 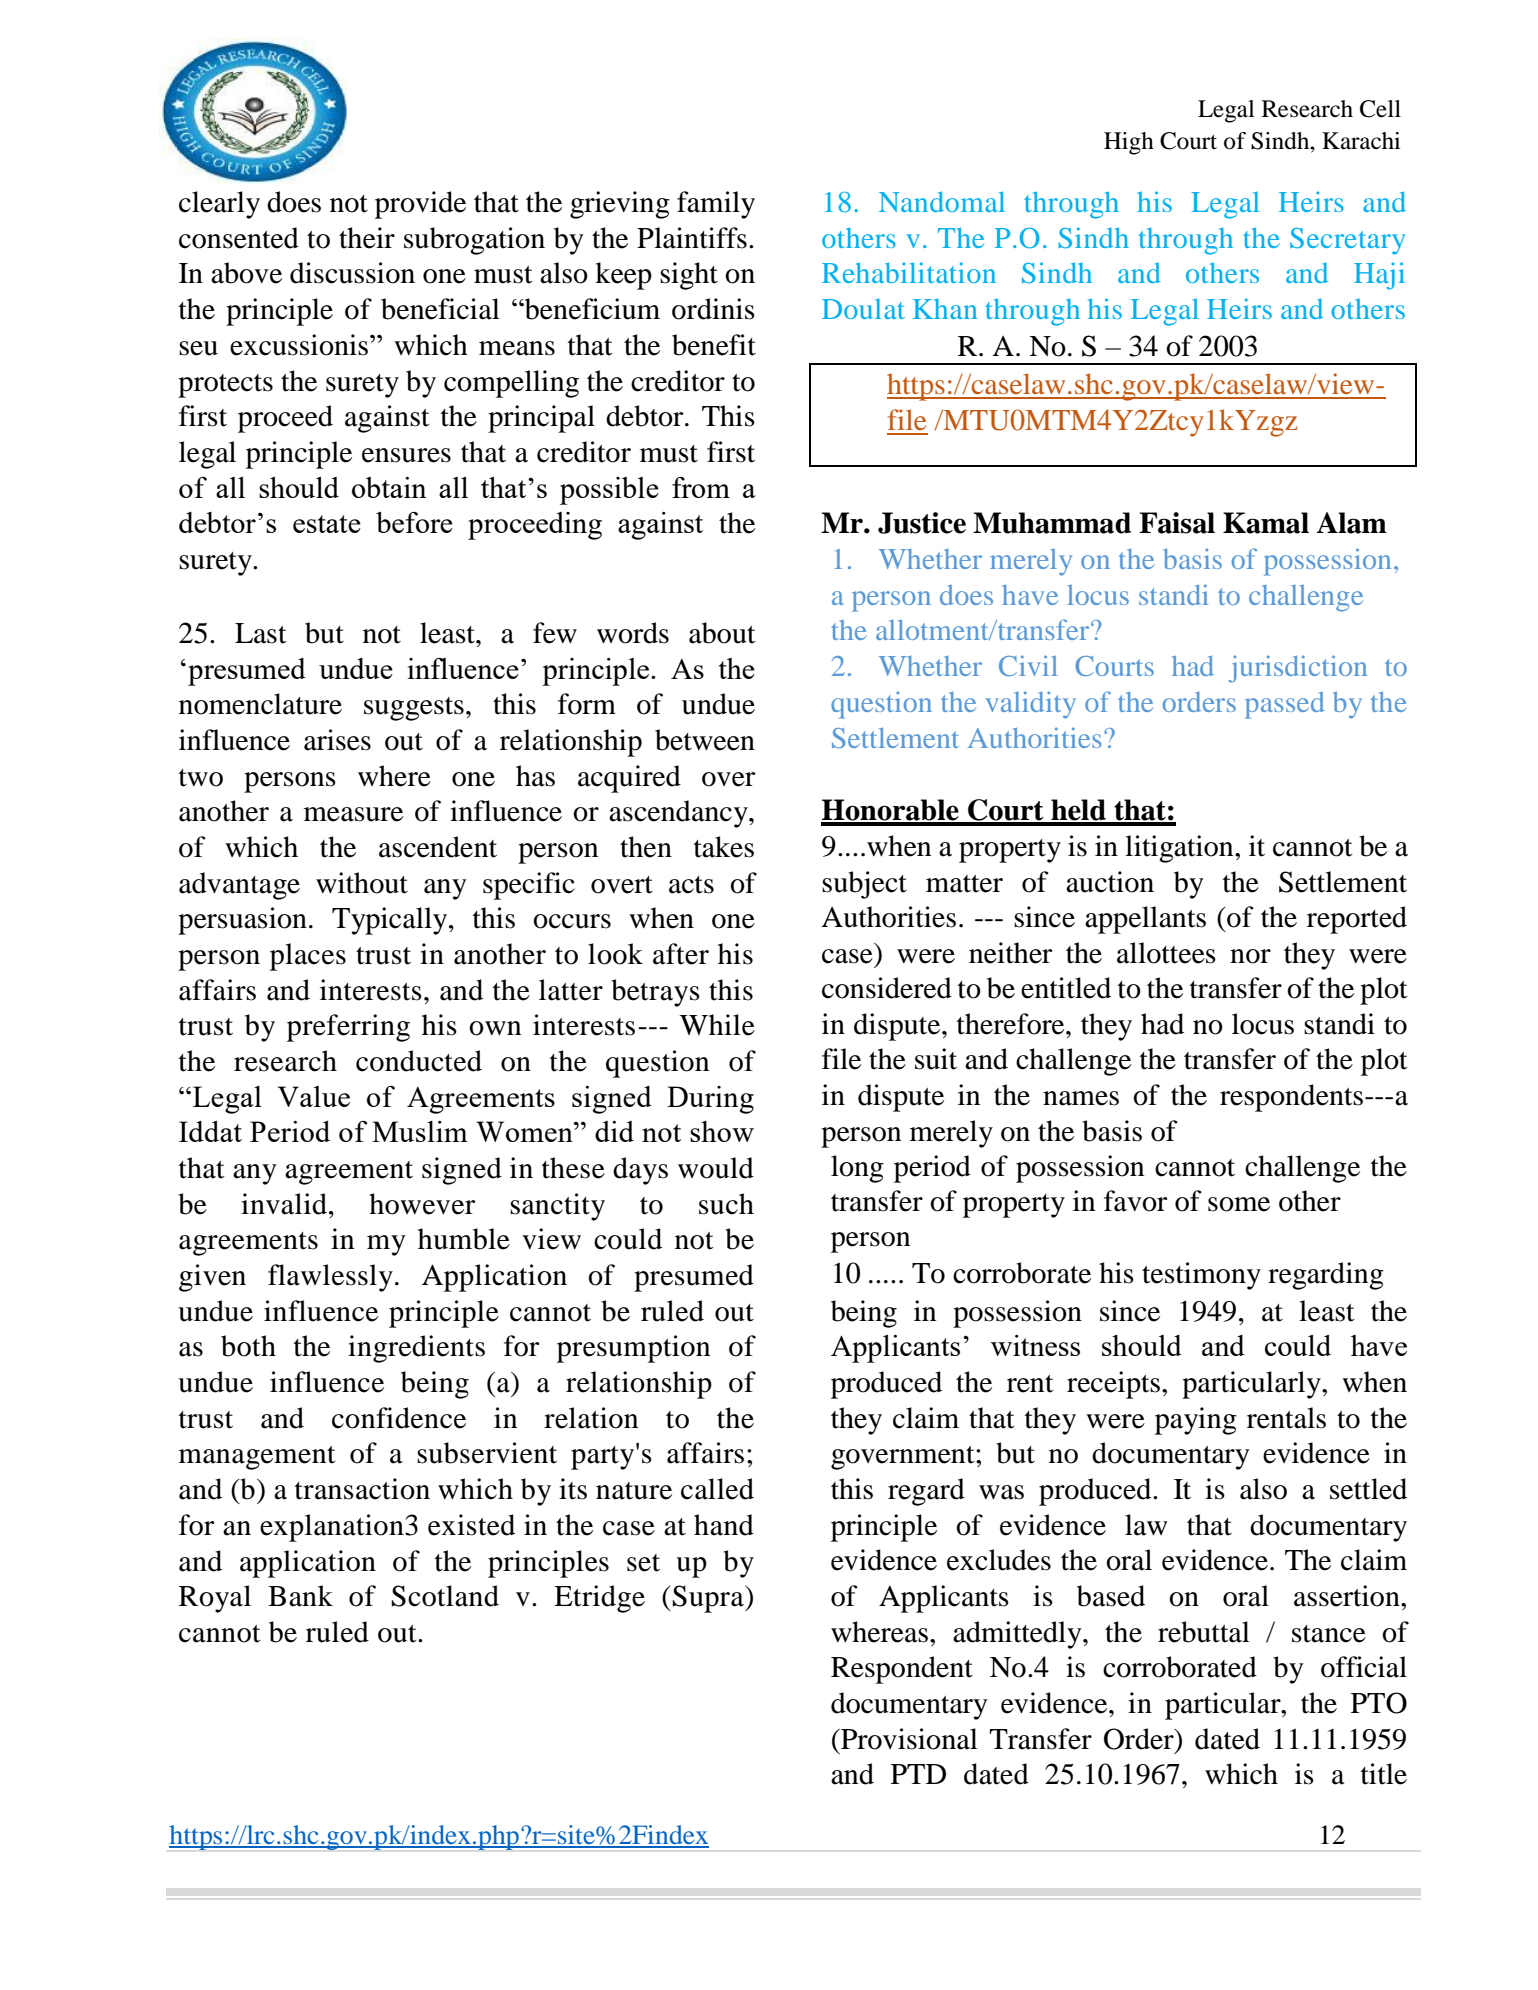 I want to click on family, so click(x=716, y=205).
